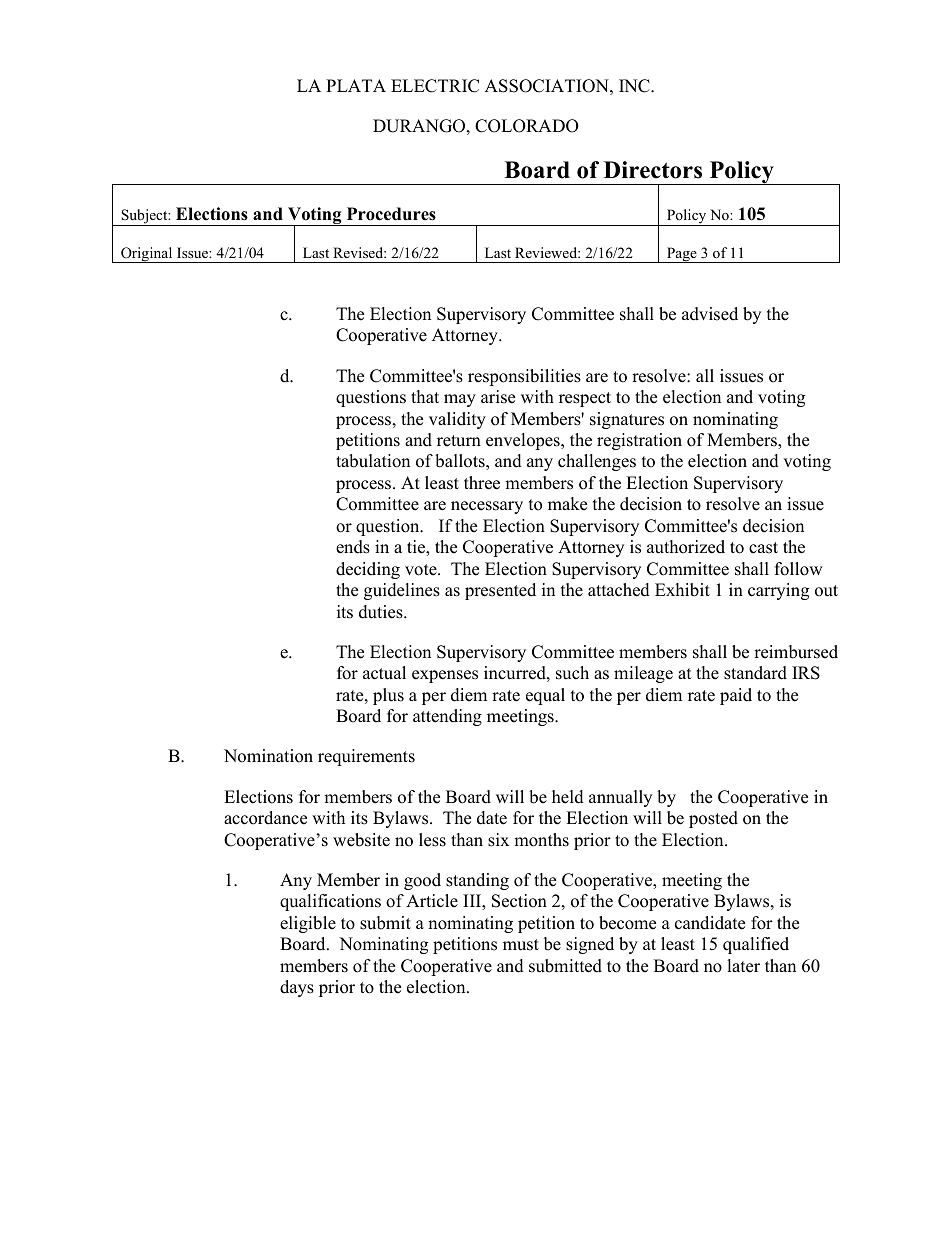 This screenshot has width=952, height=1233. What do you see at coordinates (755, 673) in the screenshot?
I see `standard` at bounding box center [755, 673].
